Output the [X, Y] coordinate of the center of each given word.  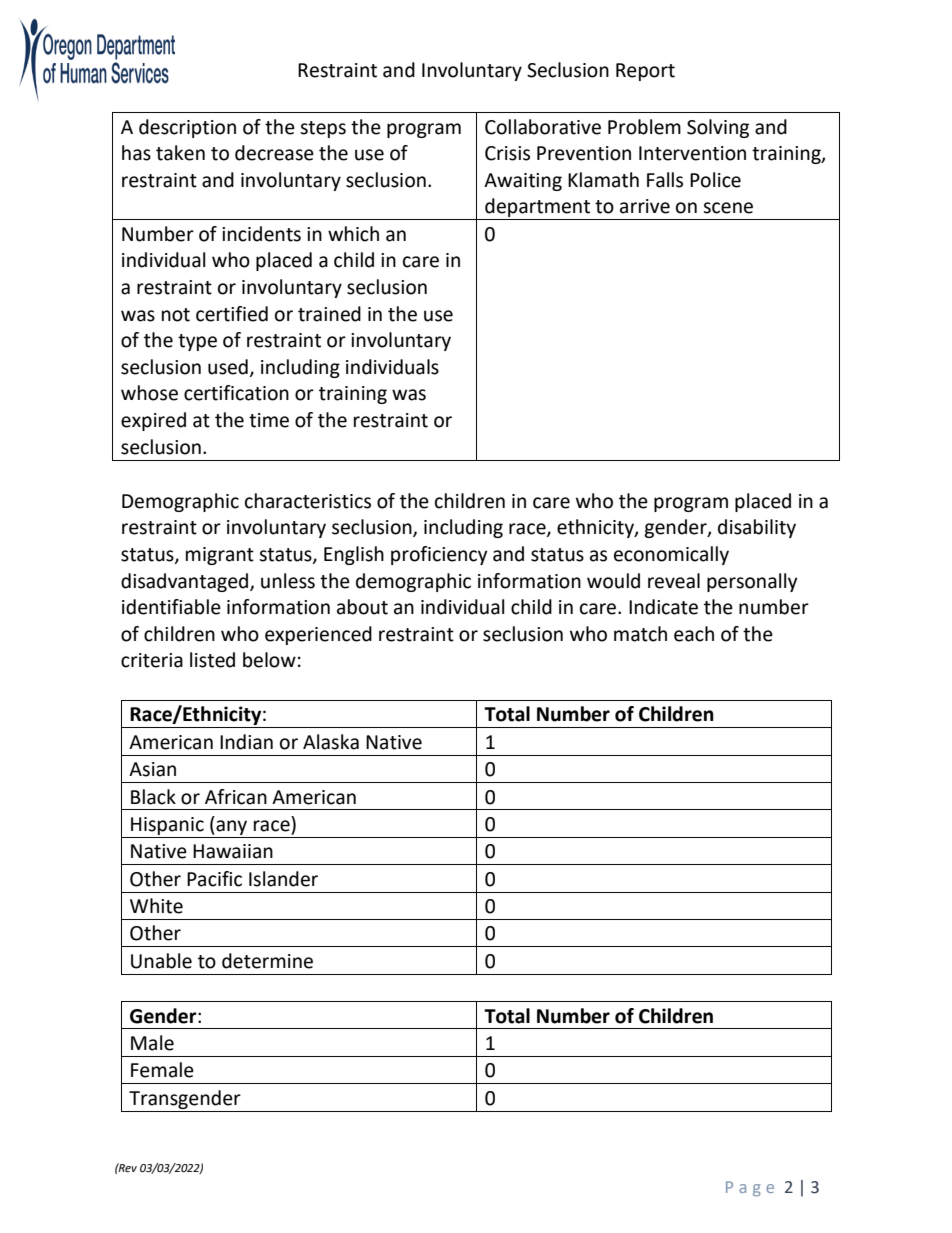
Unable [161, 961]
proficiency [439, 555]
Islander [283, 879]
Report [645, 72]
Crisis [507, 153]
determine [267, 961]
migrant [220, 556]
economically [671, 555]
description [187, 128]
